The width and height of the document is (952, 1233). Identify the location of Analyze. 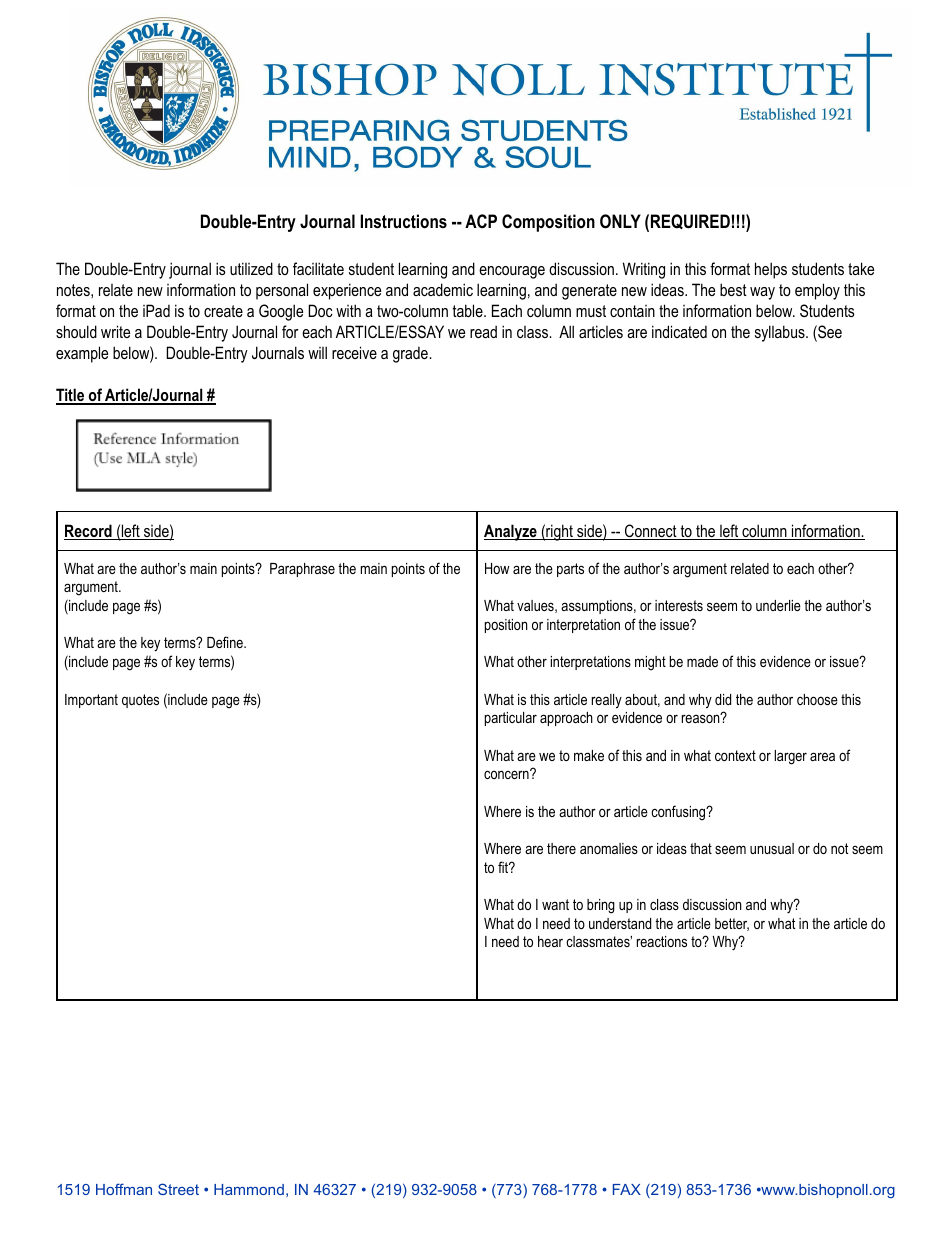
(511, 532).
